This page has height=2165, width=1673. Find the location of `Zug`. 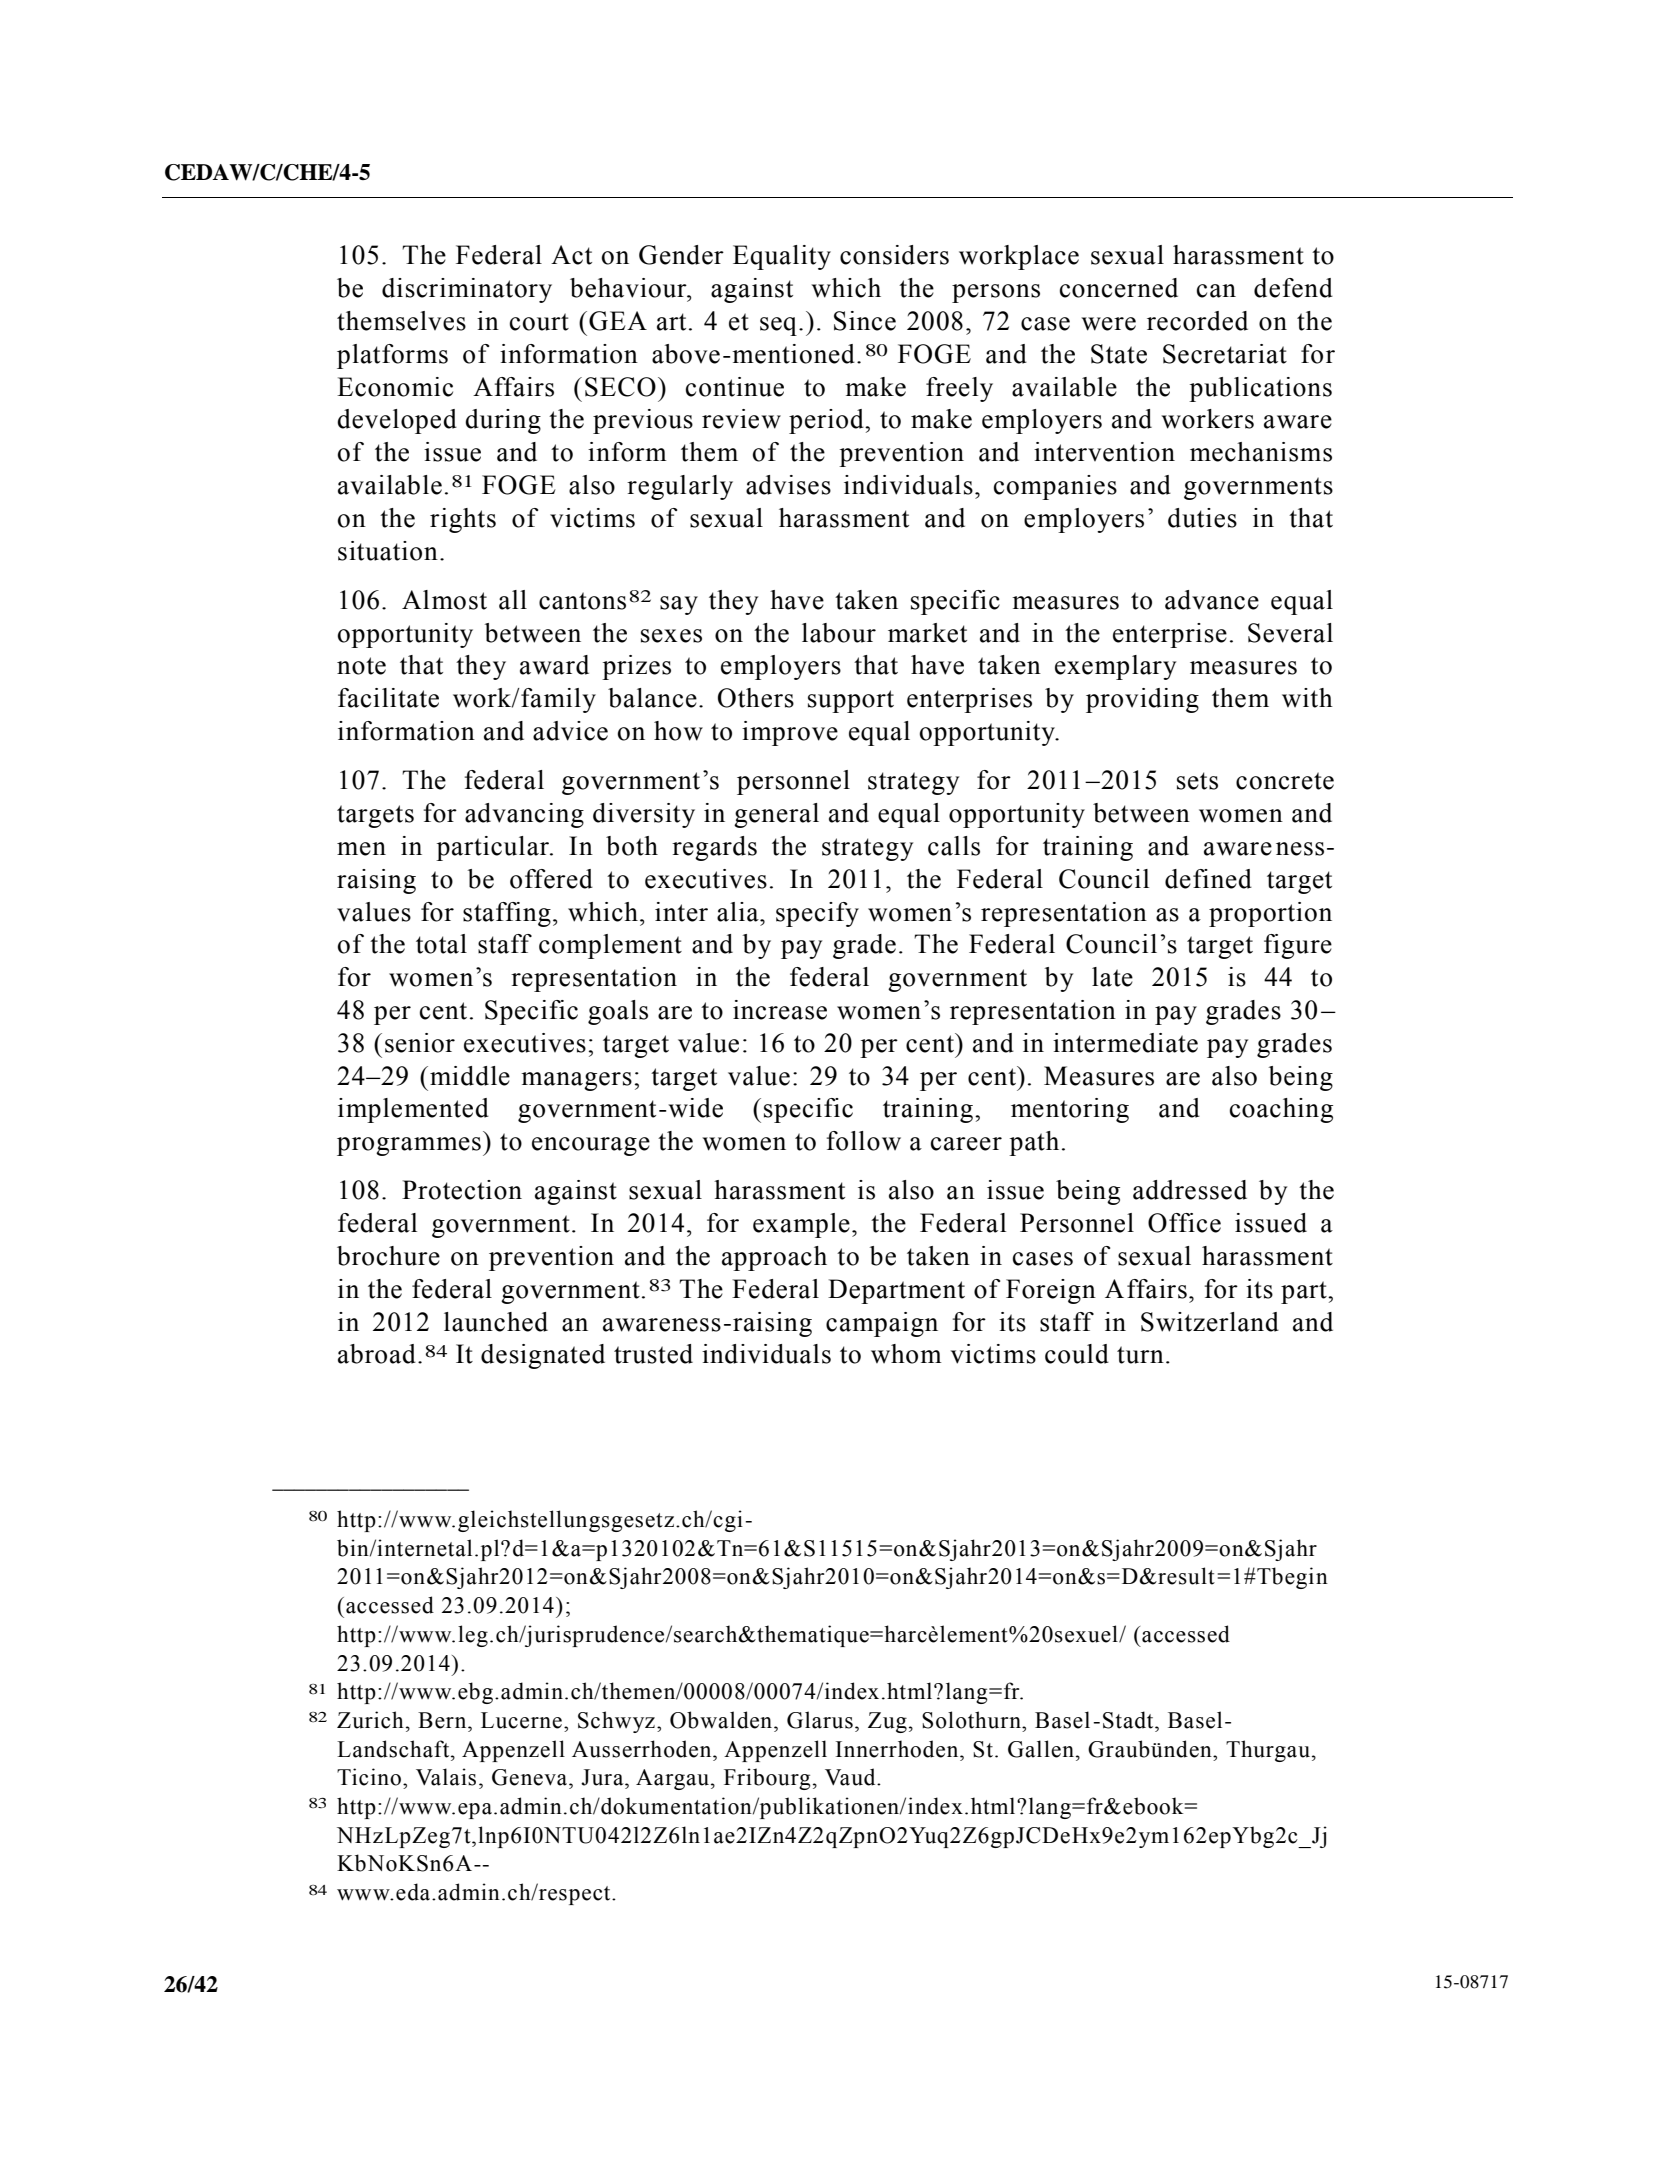

Zug is located at coordinates (887, 1722).
